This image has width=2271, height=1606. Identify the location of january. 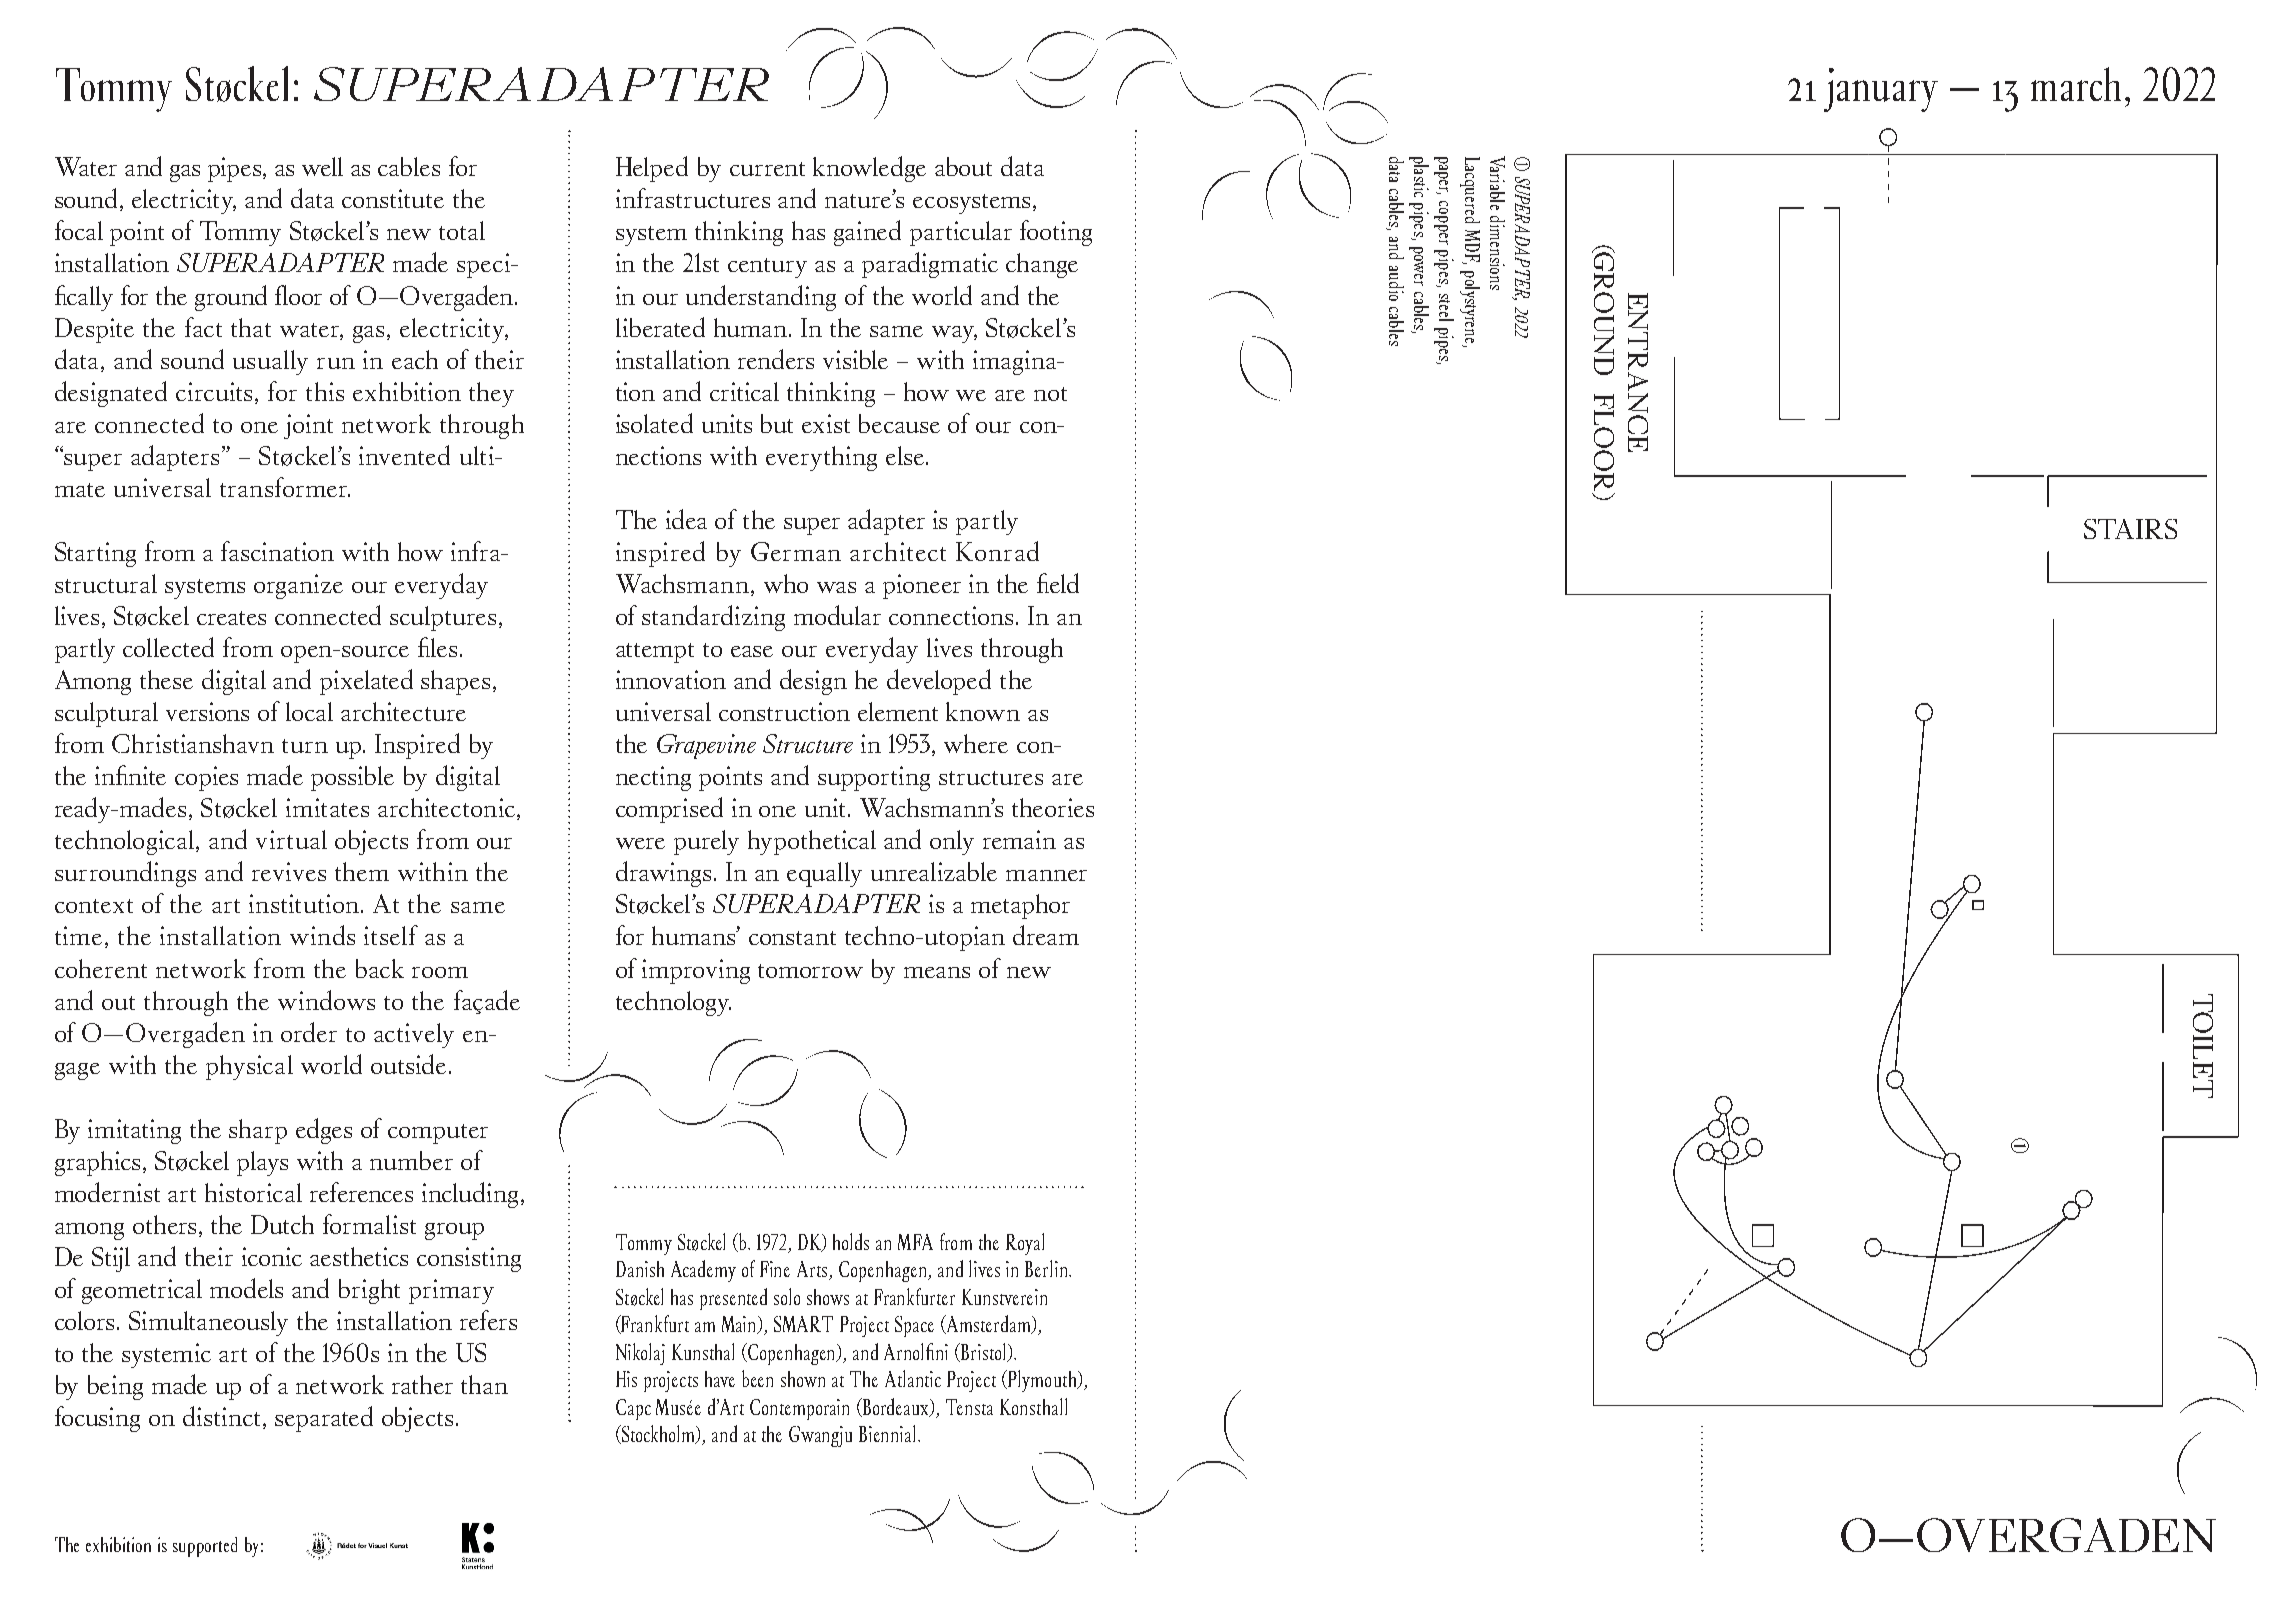
(1881, 90).
